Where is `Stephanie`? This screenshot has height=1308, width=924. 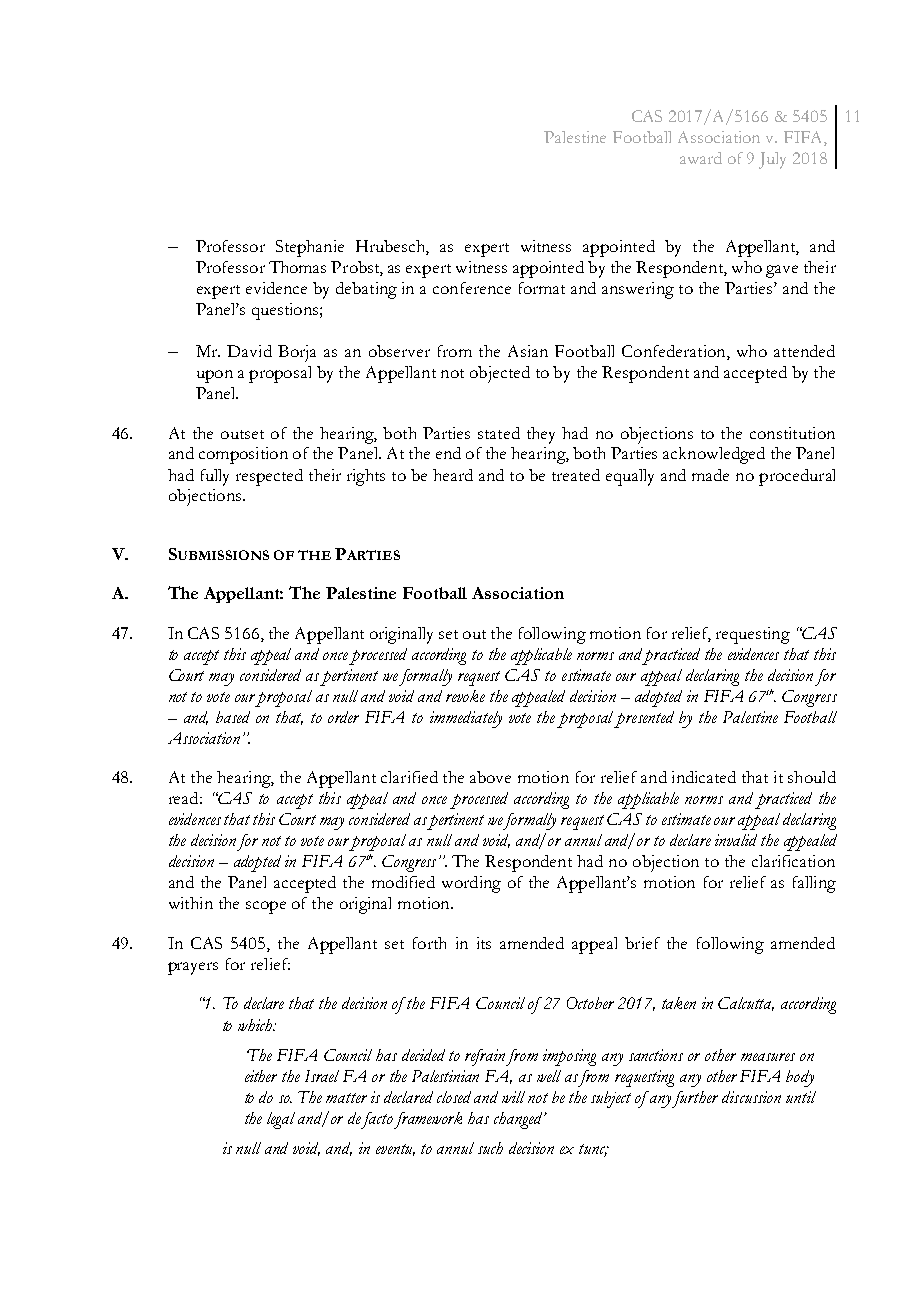 Stephanie is located at coordinates (310, 248).
